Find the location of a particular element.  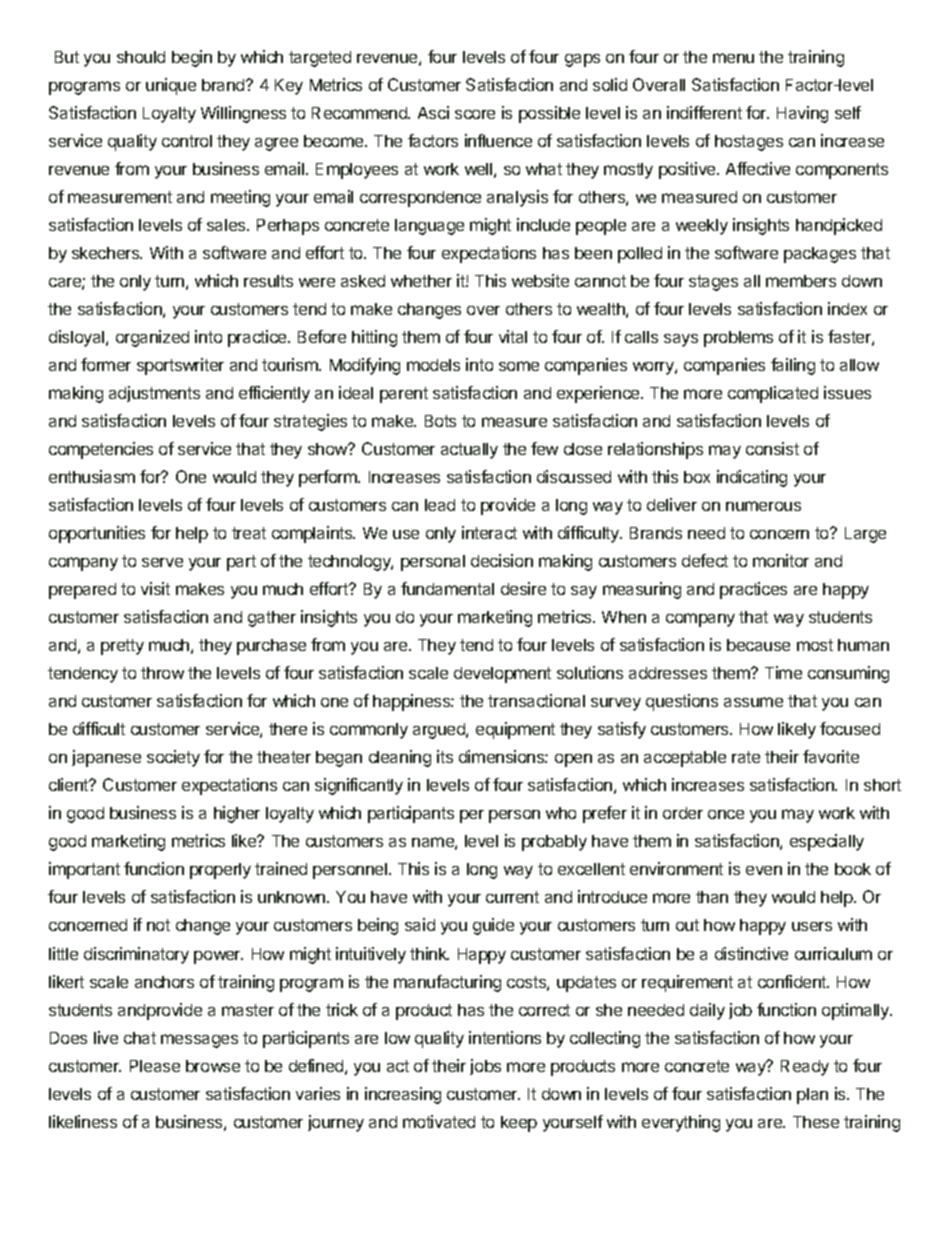

failing is located at coordinates (793, 366).
